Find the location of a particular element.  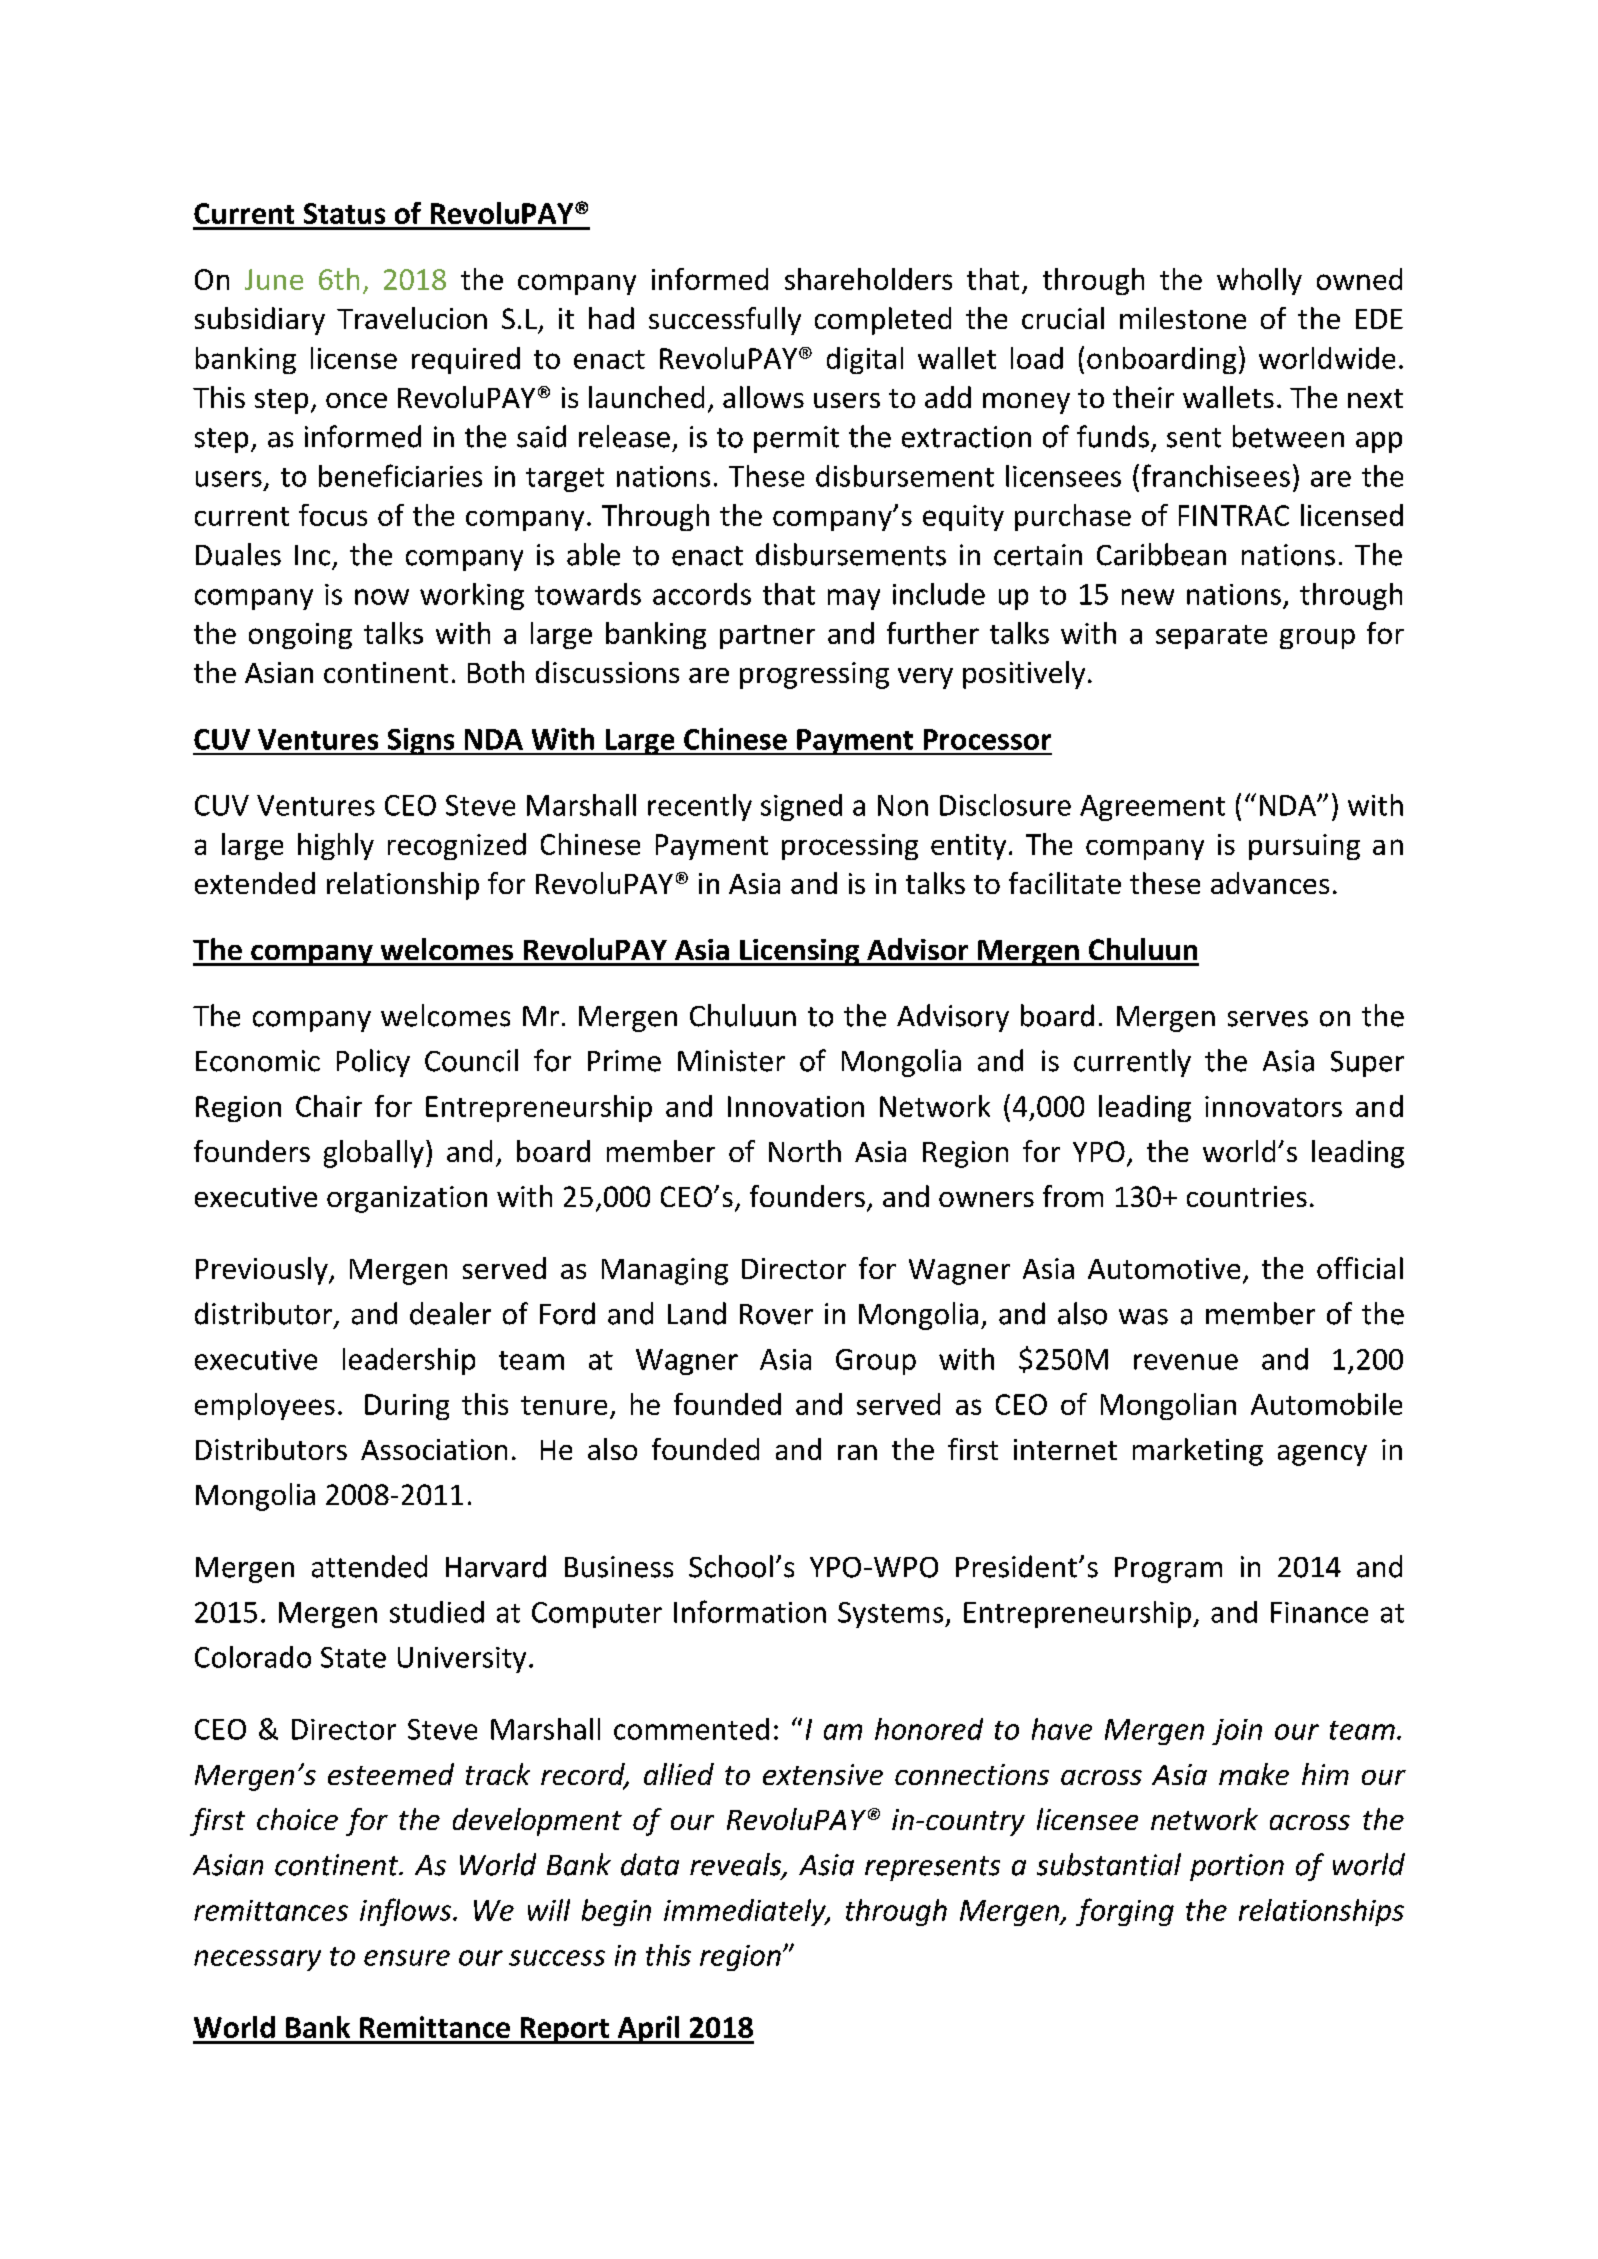

Information is located at coordinates (750, 1611).
